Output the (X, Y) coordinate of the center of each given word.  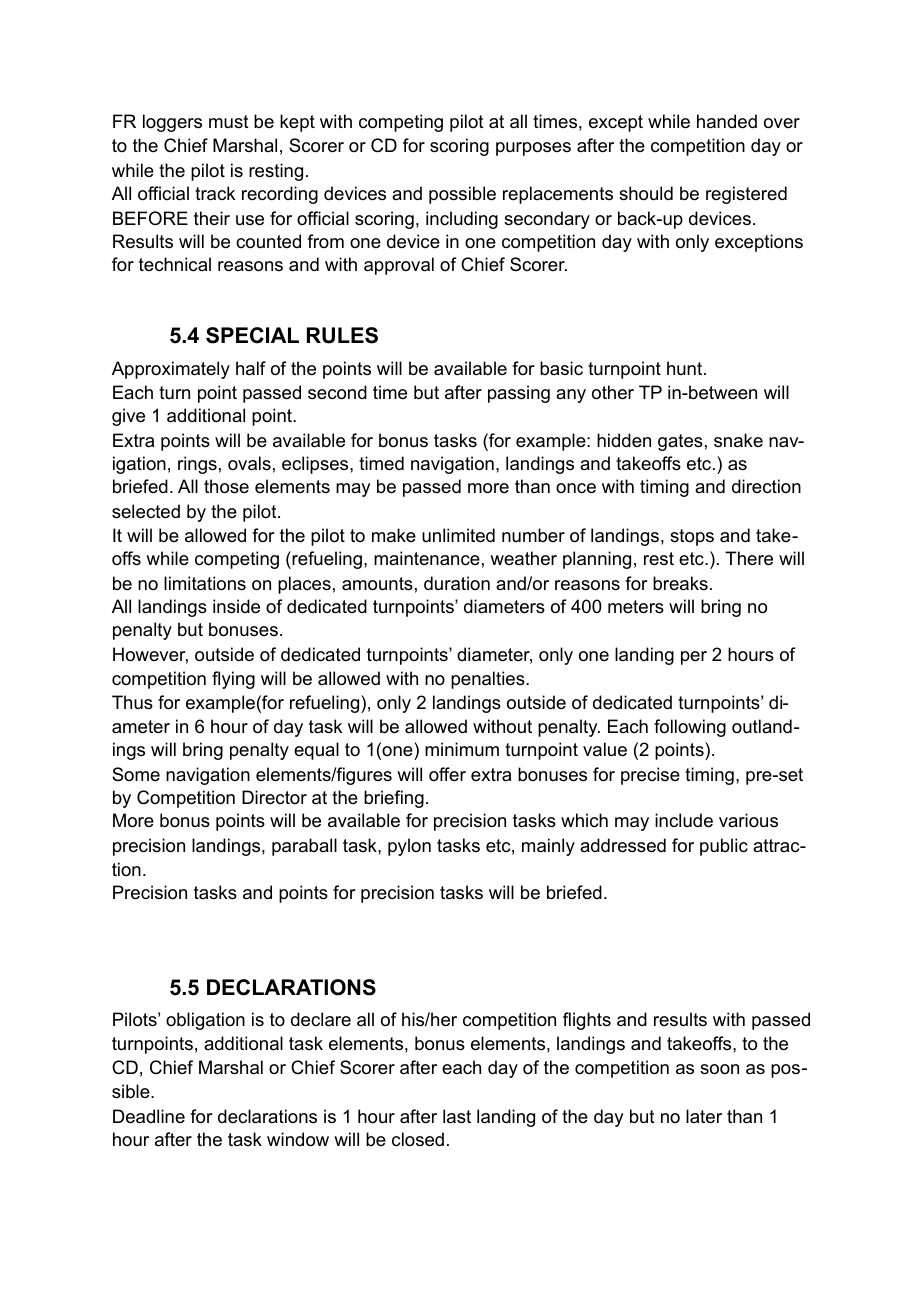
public (724, 847)
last (457, 1116)
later (704, 1116)
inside (236, 606)
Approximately (171, 370)
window (298, 1139)
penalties (489, 680)
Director (274, 797)
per (694, 658)
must (229, 121)
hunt (686, 368)
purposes (533, 149)
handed (727, 121)
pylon (409, 847)
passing (519, 394)
